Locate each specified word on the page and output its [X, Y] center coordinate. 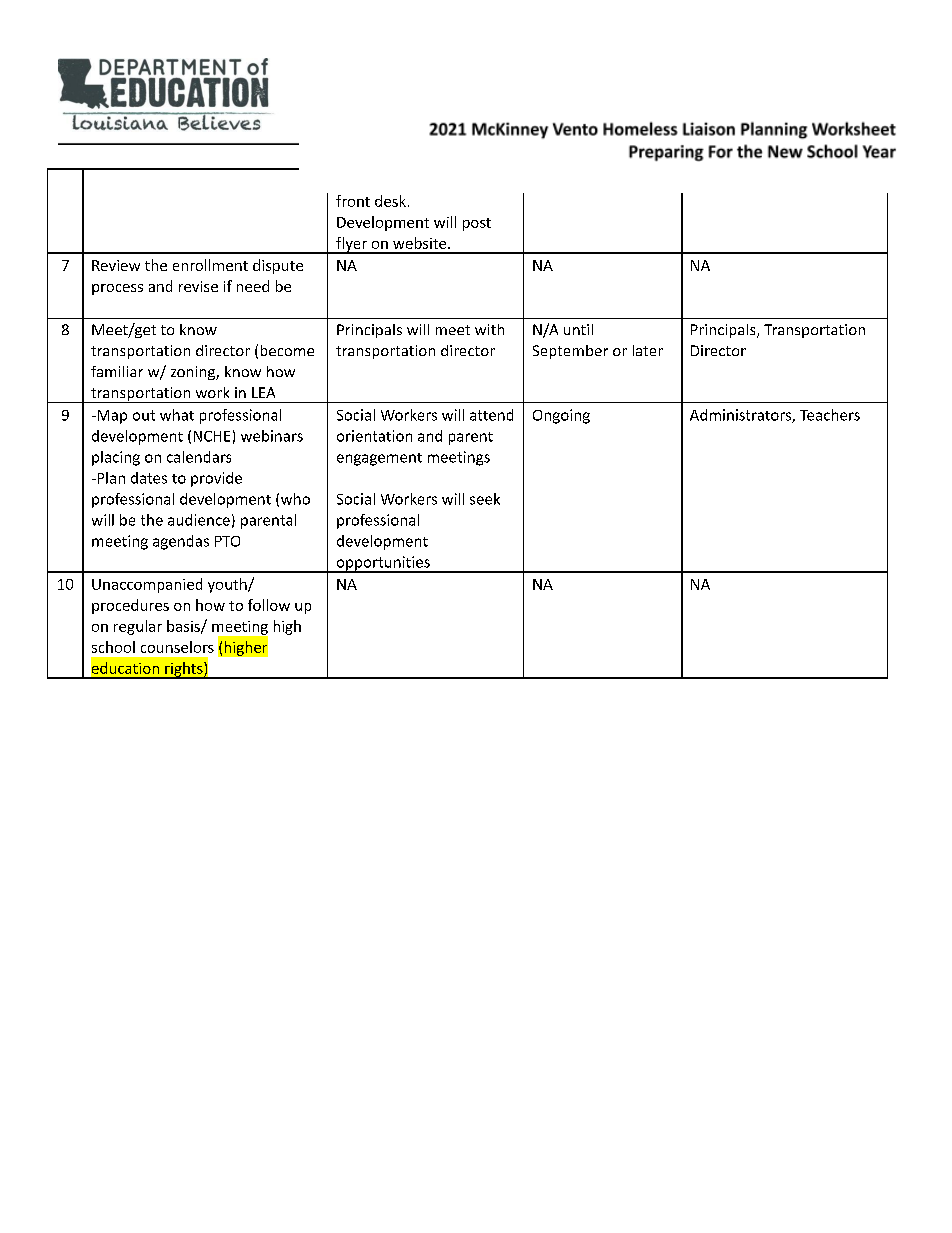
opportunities [383, 564]
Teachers [830, 415]
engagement [379, 459]
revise [198, 286]
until [578, 329]
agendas [181, 542]
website [421, 243]
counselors [177, 647]
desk [390, 201]
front [353, 201]
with [489, 329]
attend [491, 415]
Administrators [741, 416]
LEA [263, 392]
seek [485, 499]
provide [216, 479]
